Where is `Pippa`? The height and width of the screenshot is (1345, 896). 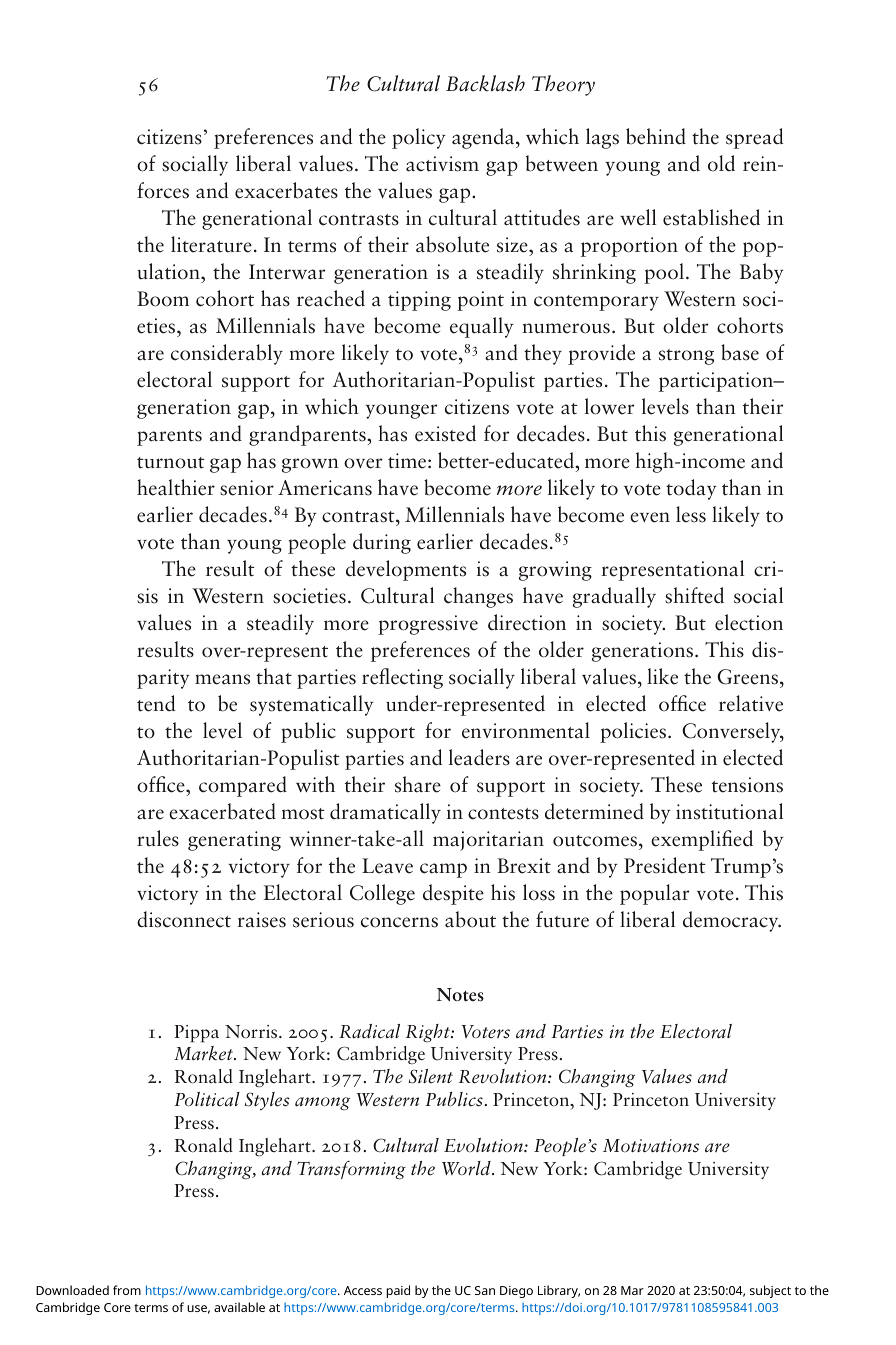
Pippa is located at coordinates (196, 1034).
